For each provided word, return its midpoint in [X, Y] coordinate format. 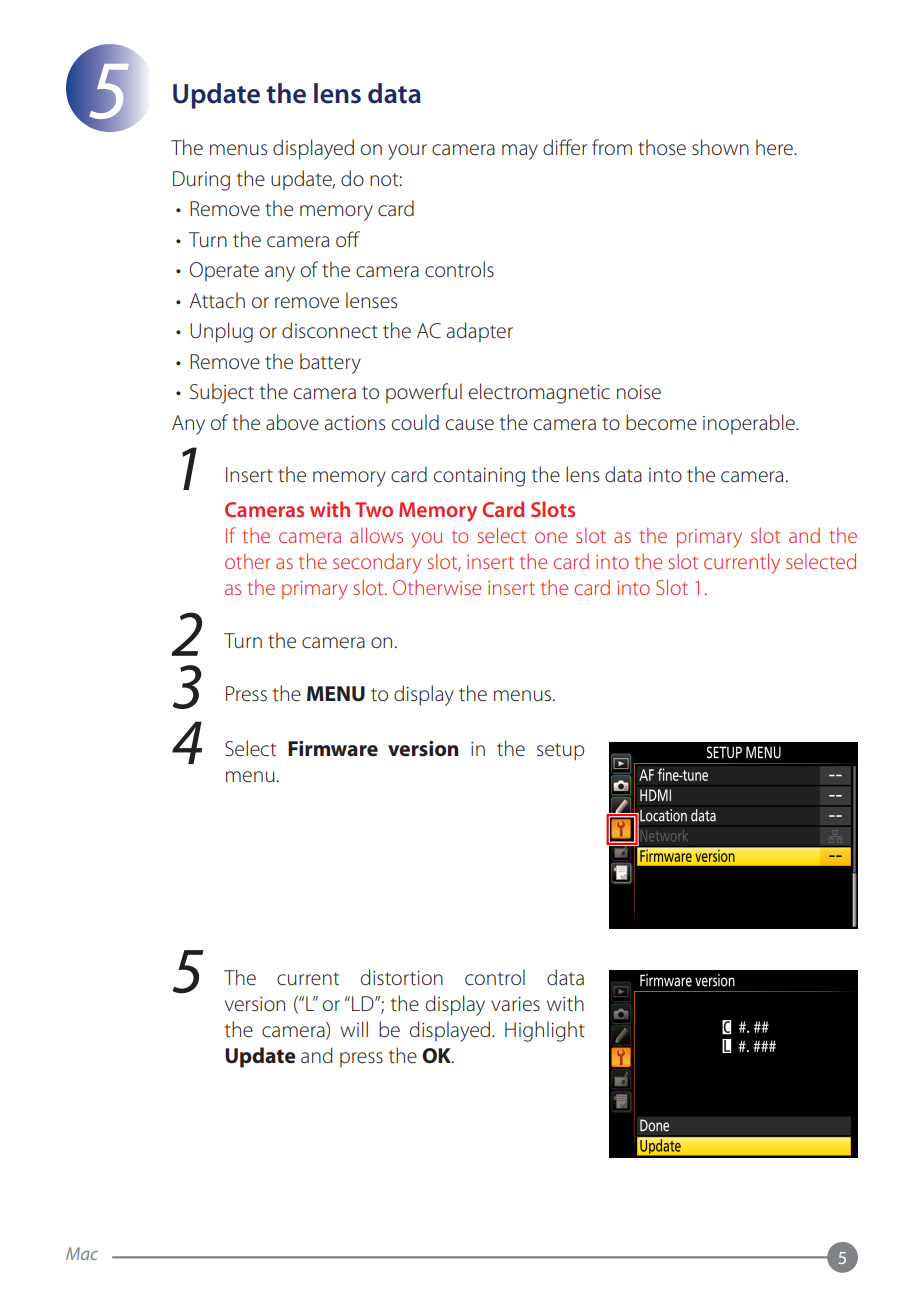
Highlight [545, 1031]
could [415, 422]
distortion [402, 977]
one [551, 537]
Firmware [333, 748]
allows [376, 535]
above [292, 422]
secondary [377, 564]
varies [515, 1004]
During [201, 181]
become [661, 422]
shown [720, 147]
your [407, 152]
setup [560, 752]
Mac [82, 1253]
